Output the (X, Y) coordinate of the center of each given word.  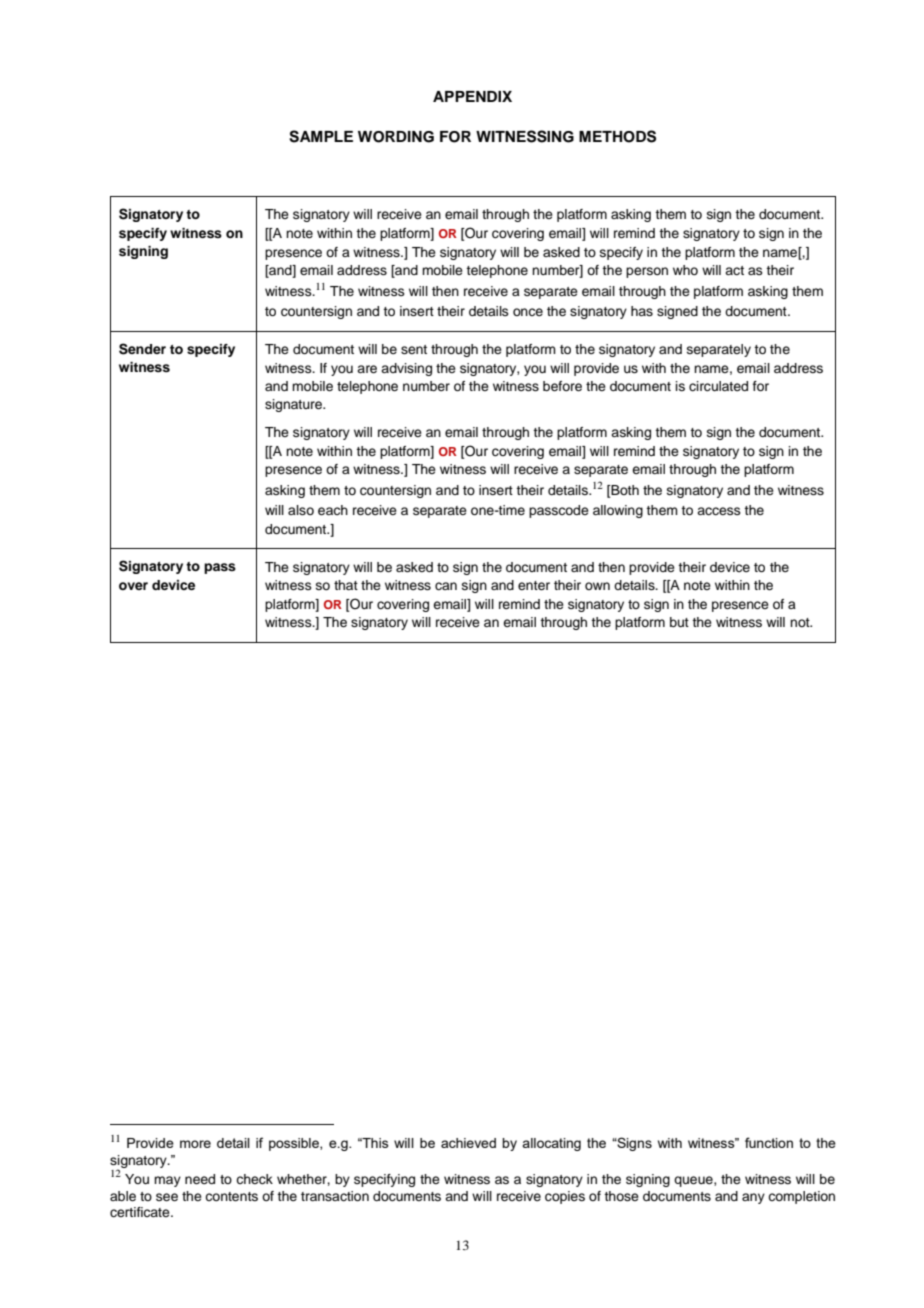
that (346, 585)
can (446, 586)
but (679, 622)
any (753, 1198)
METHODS (617, 136)
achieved (468, 1143)
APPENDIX (472, 96)
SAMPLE (321, 136)
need (200, 1179)
